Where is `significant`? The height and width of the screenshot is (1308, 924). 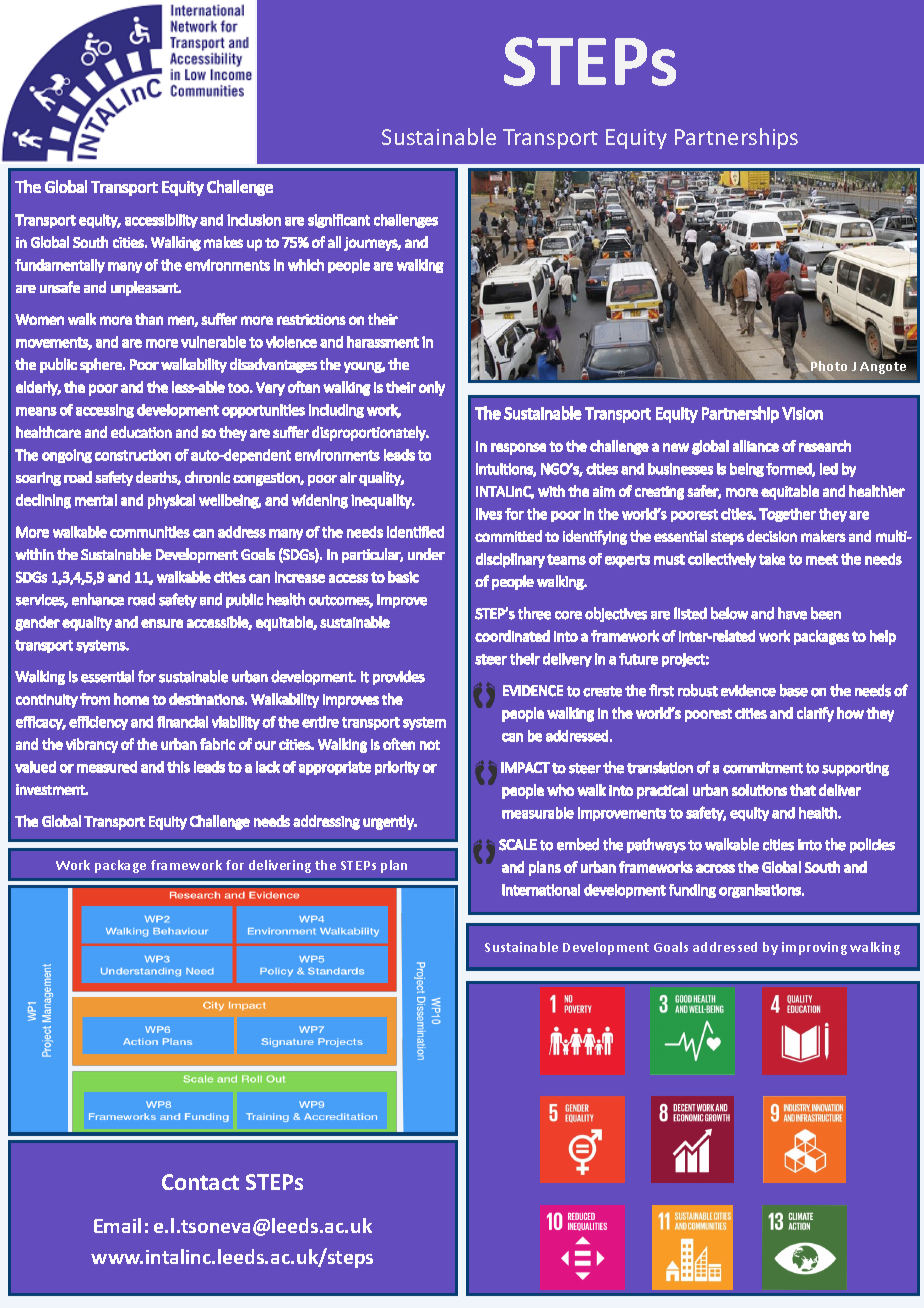 significant is located at coordinates (339, 221).
